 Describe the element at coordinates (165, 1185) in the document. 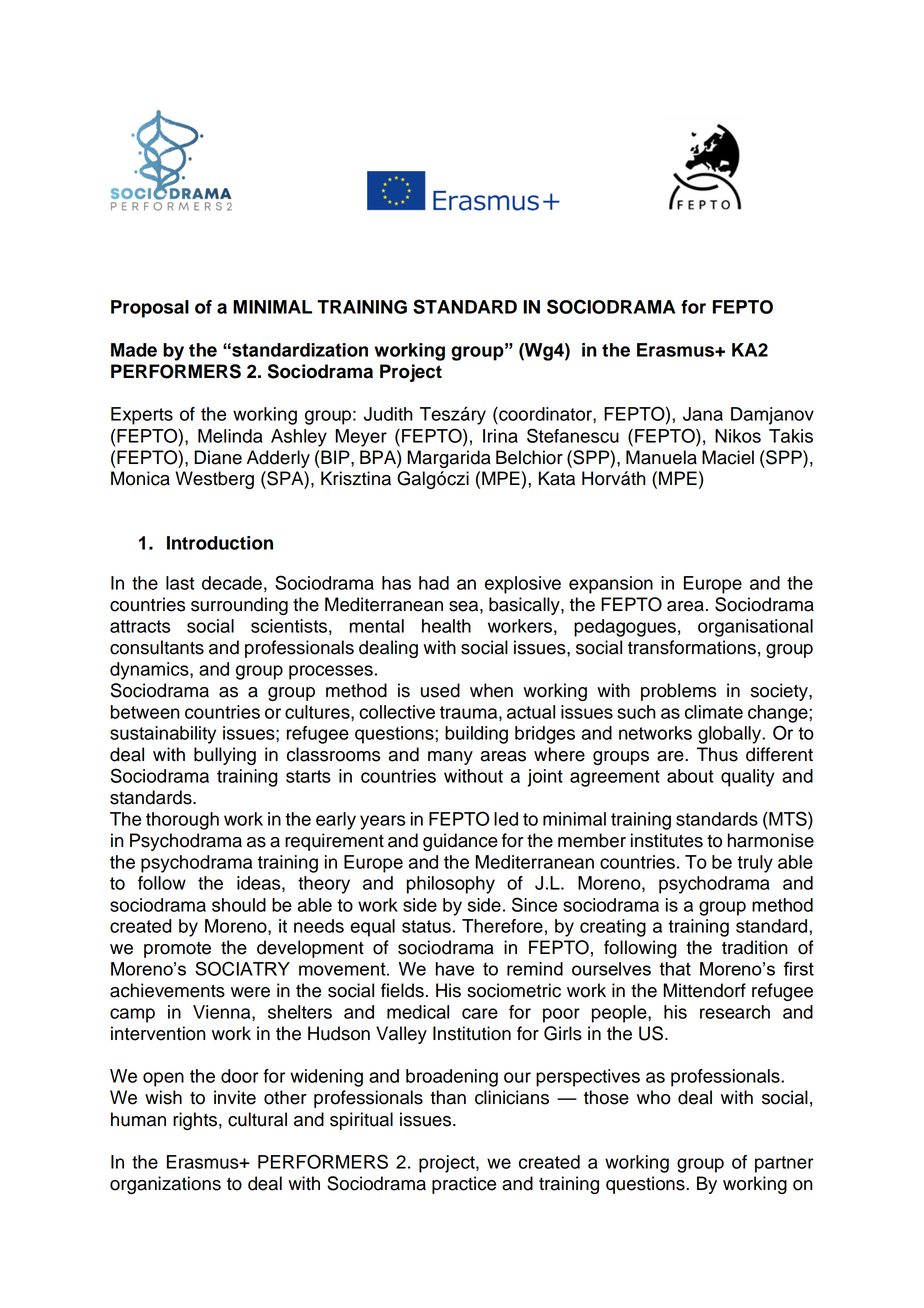

I see `organizations` at that location.
